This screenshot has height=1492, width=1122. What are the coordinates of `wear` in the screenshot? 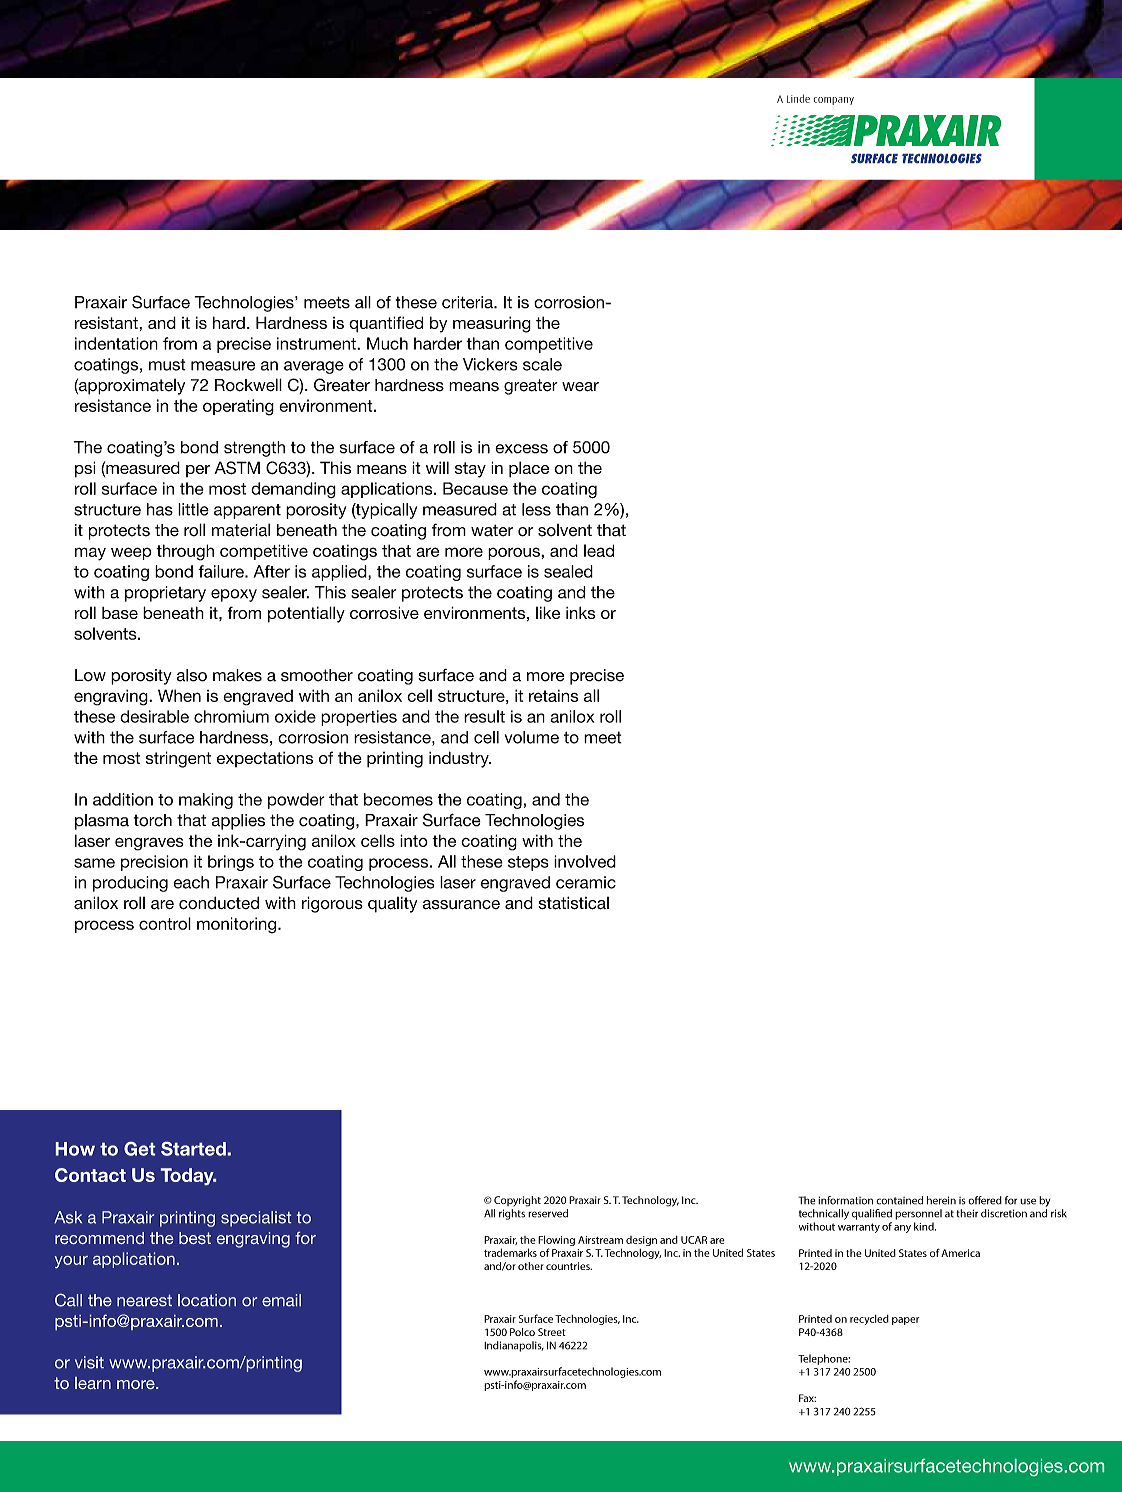 It's located at (580, 387).
